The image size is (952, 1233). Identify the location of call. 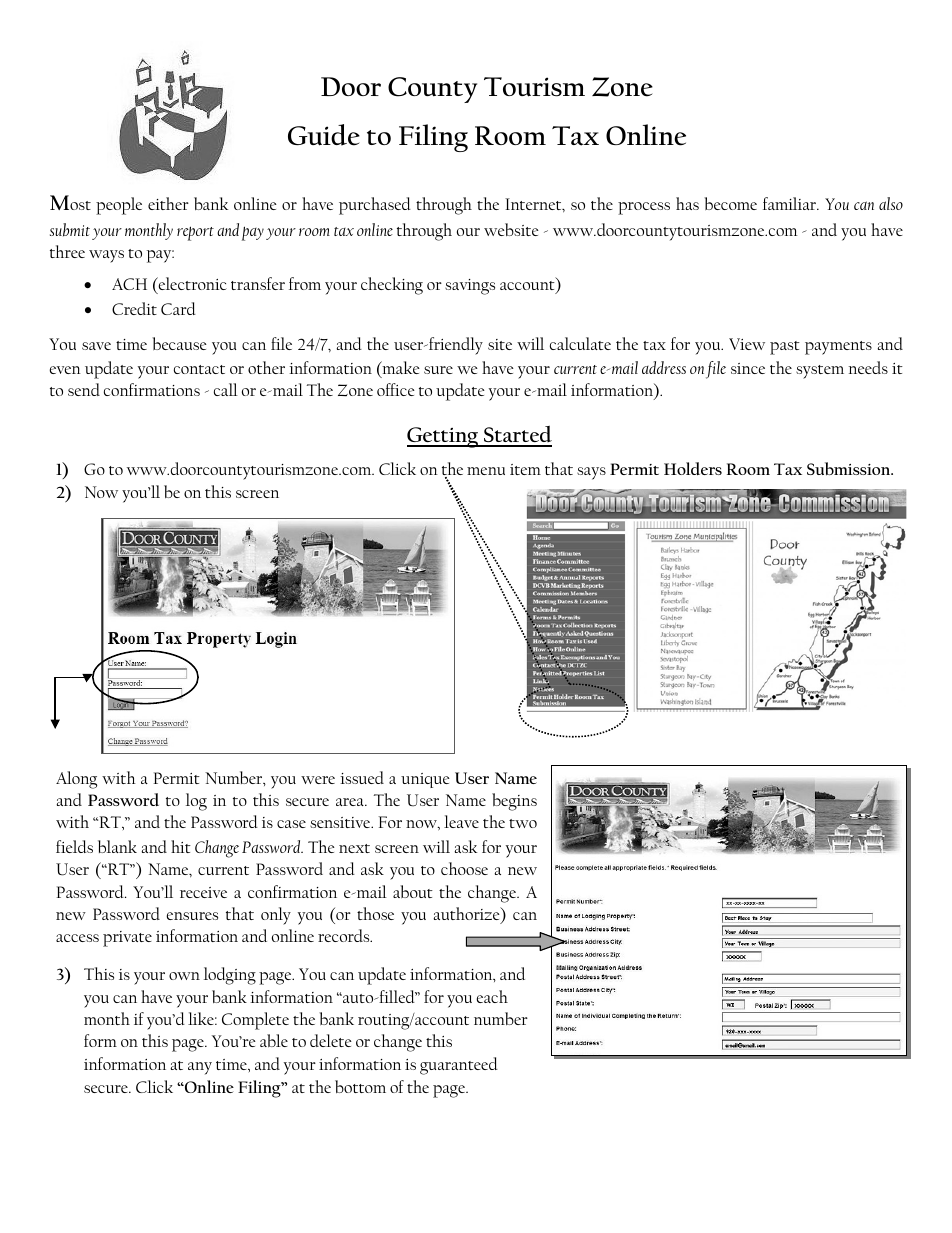
(226, 389).
